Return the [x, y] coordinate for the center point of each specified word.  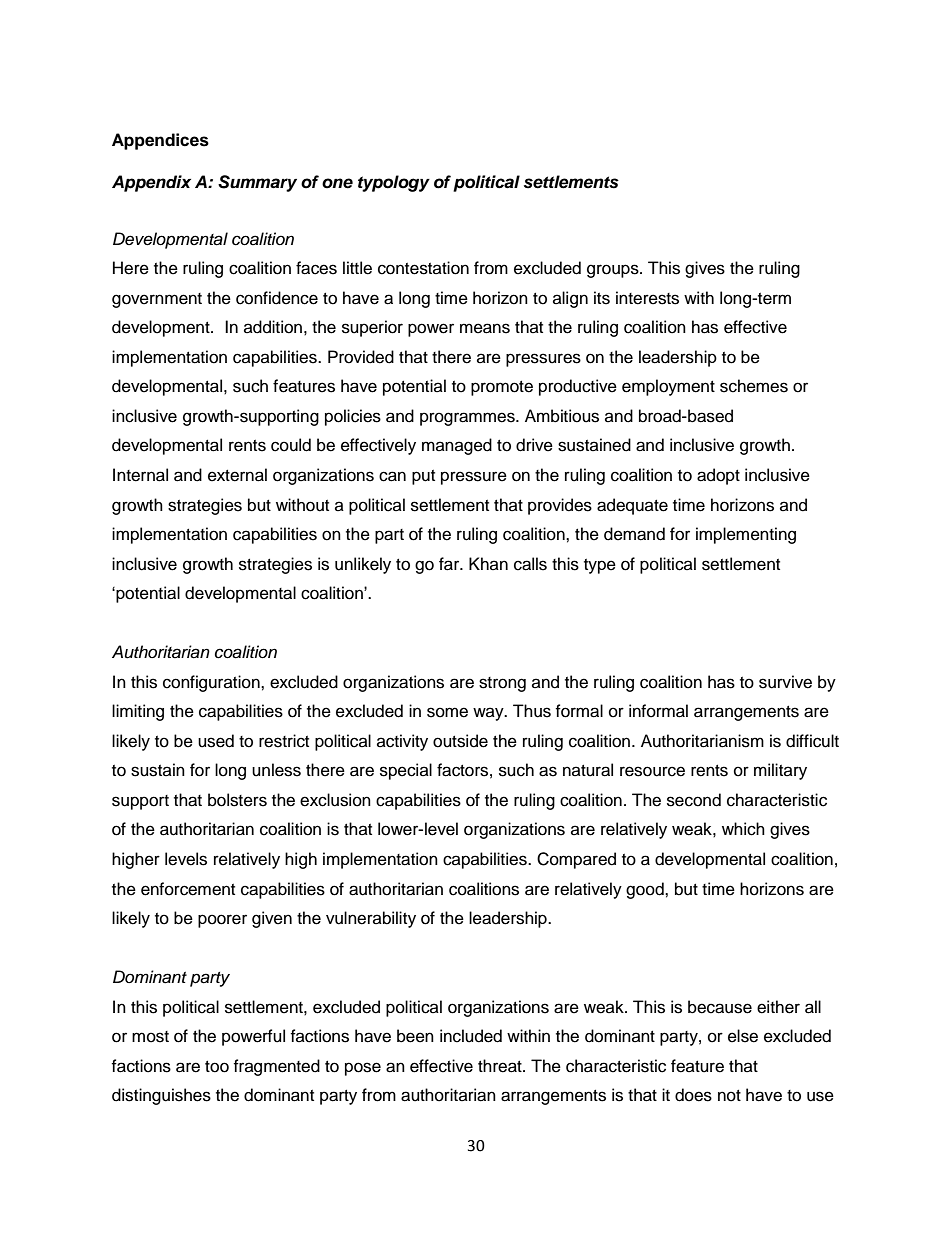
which [743, 829]
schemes [754, 386]
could [291, 445]
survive [785, 682]
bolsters [237, 800]
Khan [488, 563]
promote [502, 388]
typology [394, 183]
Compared [576, 860]
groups [614, 271]
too [217, 1067]
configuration [212, 683]
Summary [257, 183]
